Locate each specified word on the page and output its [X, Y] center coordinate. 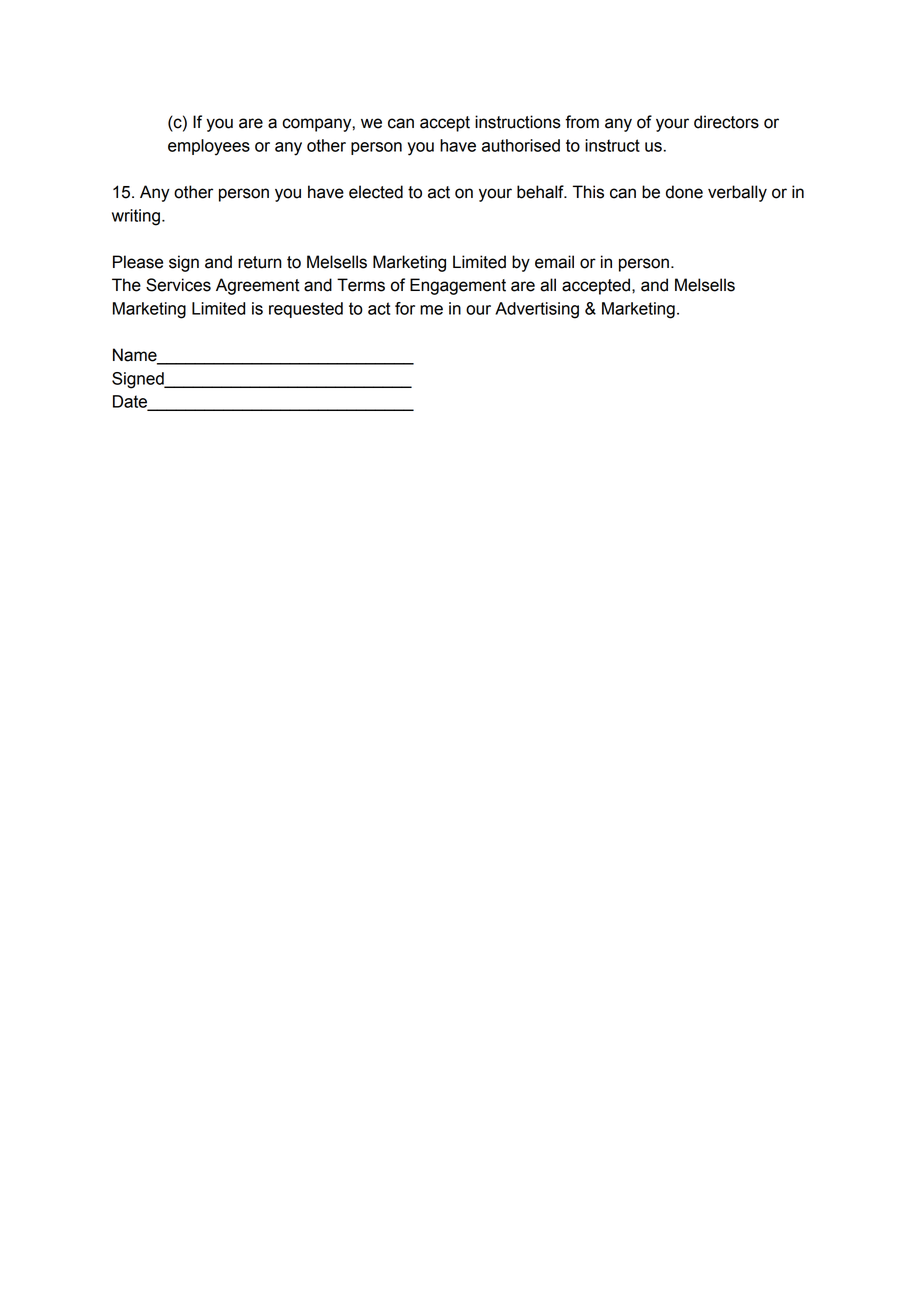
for [405, 308]
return [260, 262]
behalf [541, 192]
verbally [737, 193]
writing [136, 217]
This [588, 192]
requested [306, 310]
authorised [521, 145]
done [684, 192]
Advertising [537, 310]
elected [376, 192]
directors [726, 122]
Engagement [458, 286]
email [554, 262]
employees [209, 147]
